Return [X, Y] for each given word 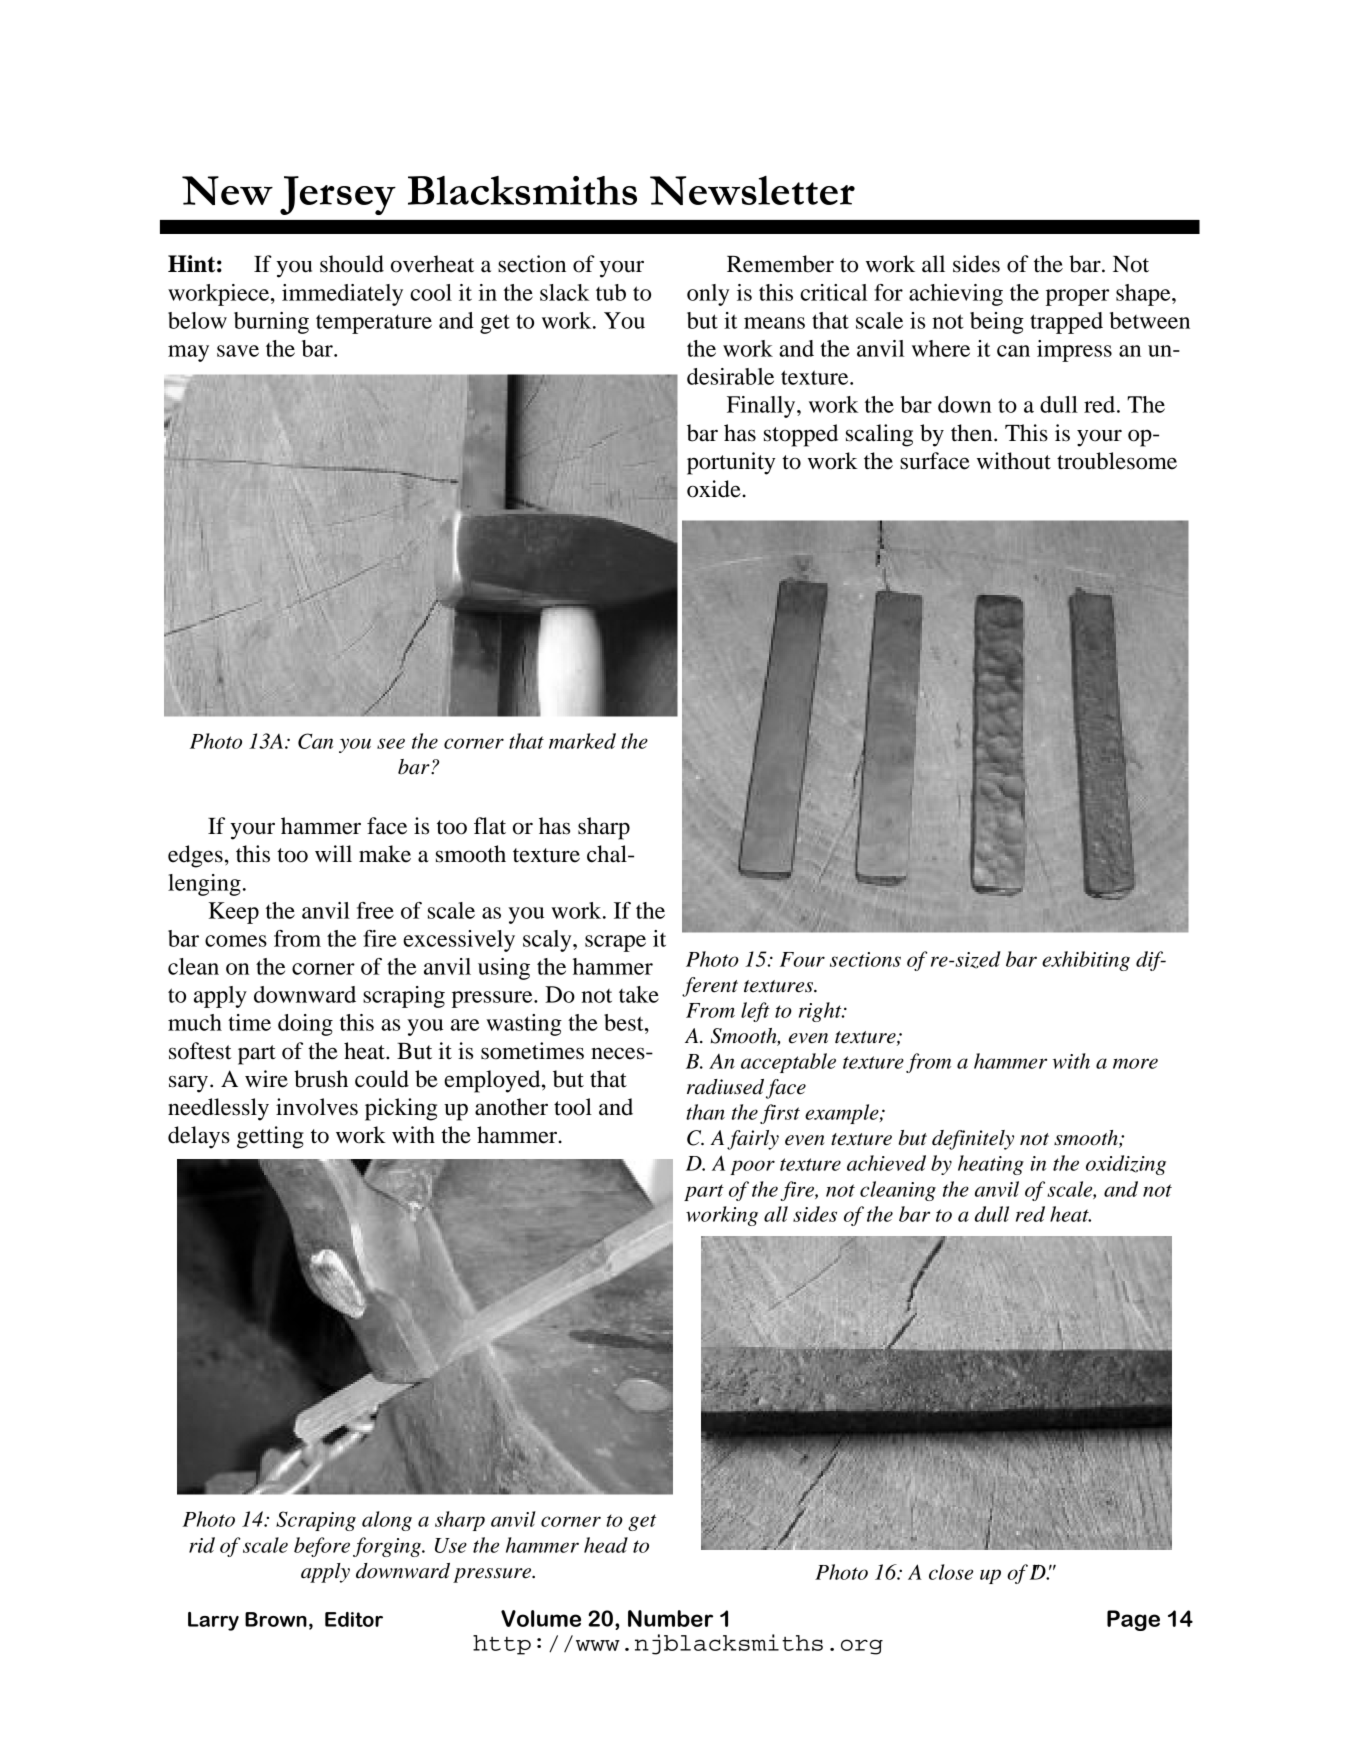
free [375, 910]
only [708, 295]
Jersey [338, 195]
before [322, 1547]
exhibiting [1086, 961]
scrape [615, 943]
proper [1077, 297]
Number [670, 1618]
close [951, 1572]
